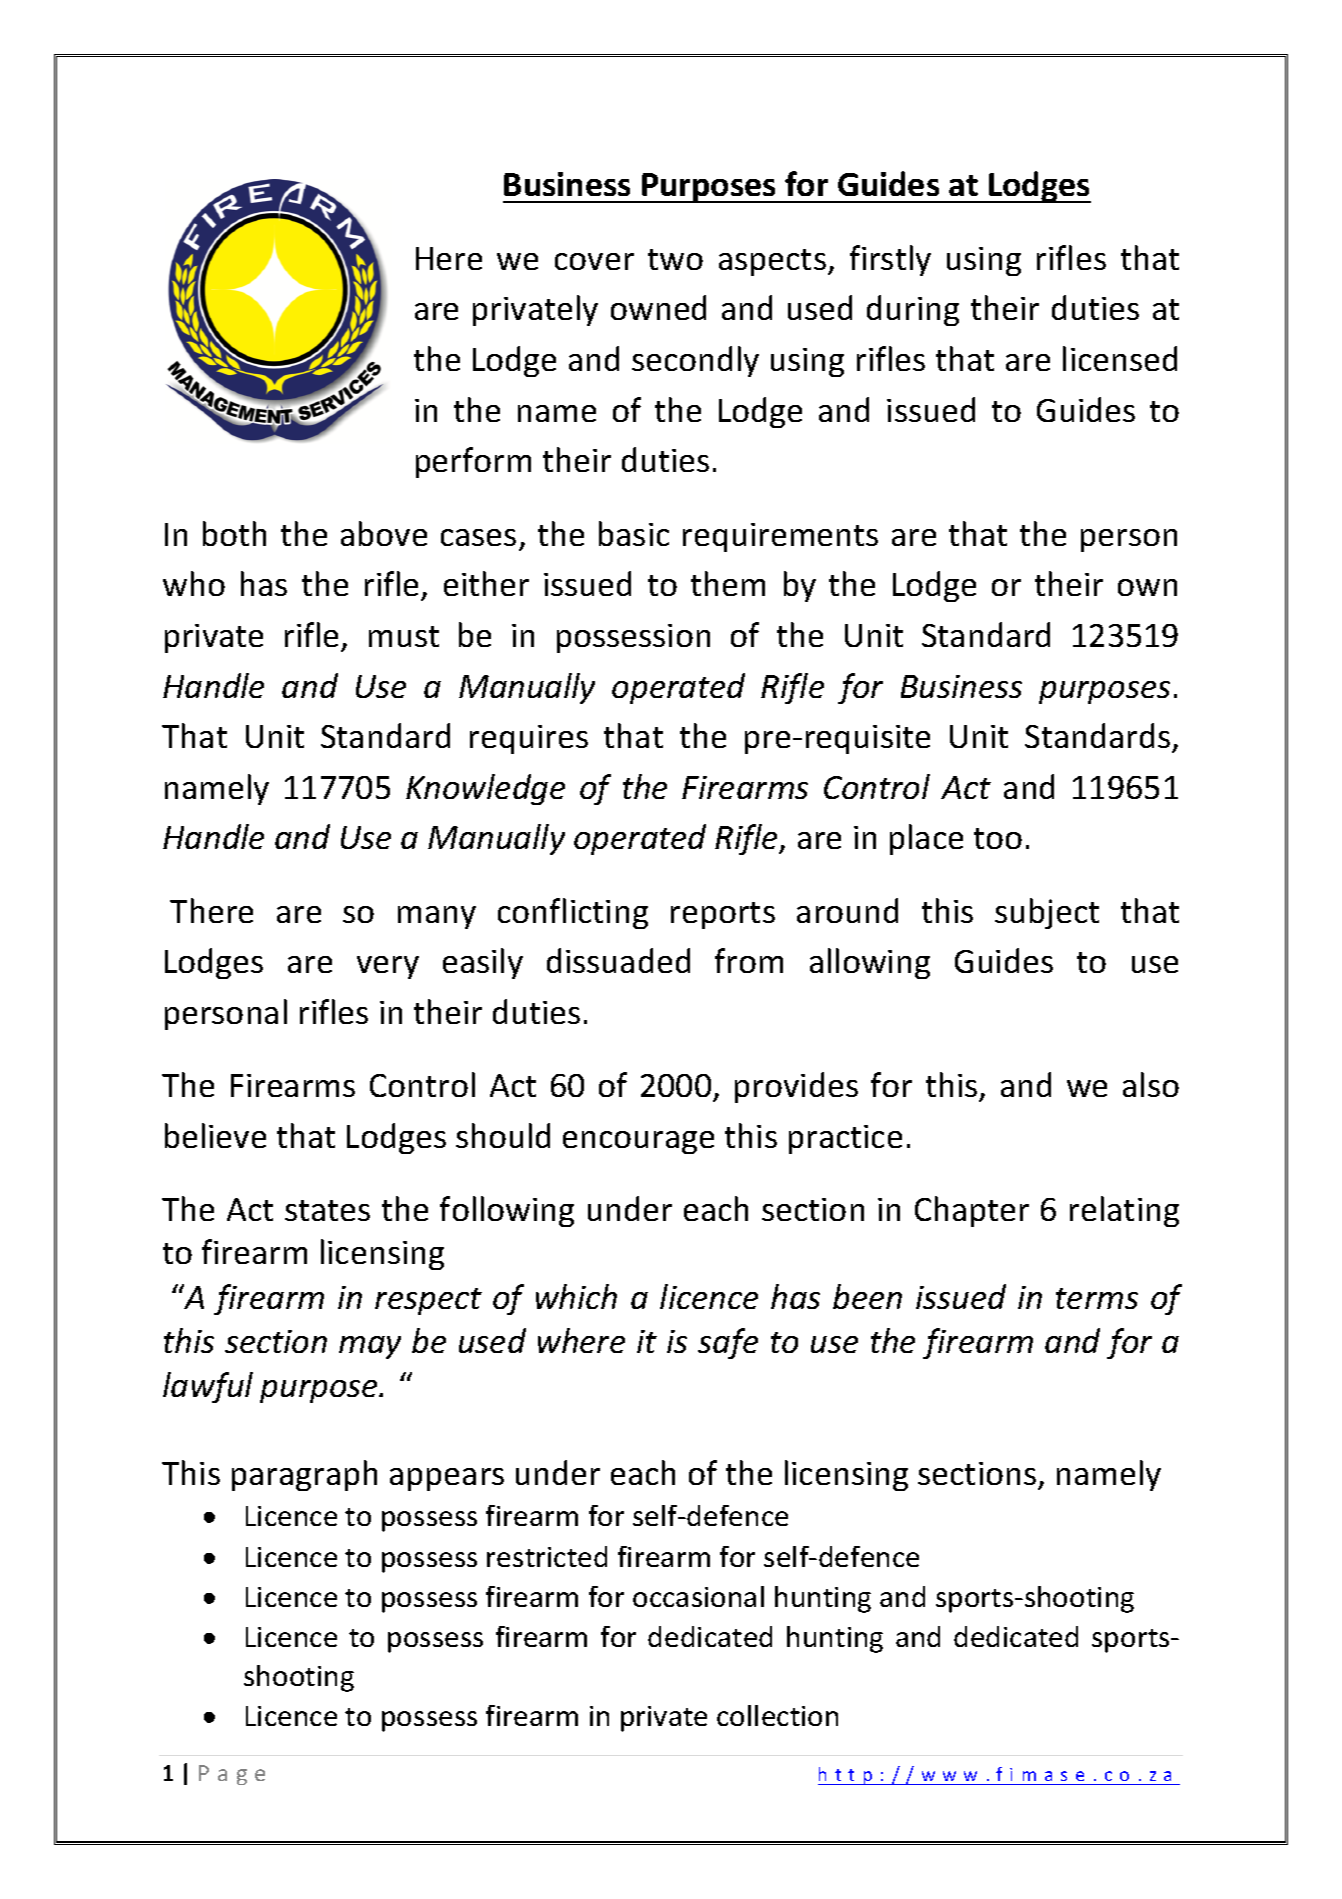 The height and width of the image is (1899, 1342). I want to click on must, so click(404, 636).
